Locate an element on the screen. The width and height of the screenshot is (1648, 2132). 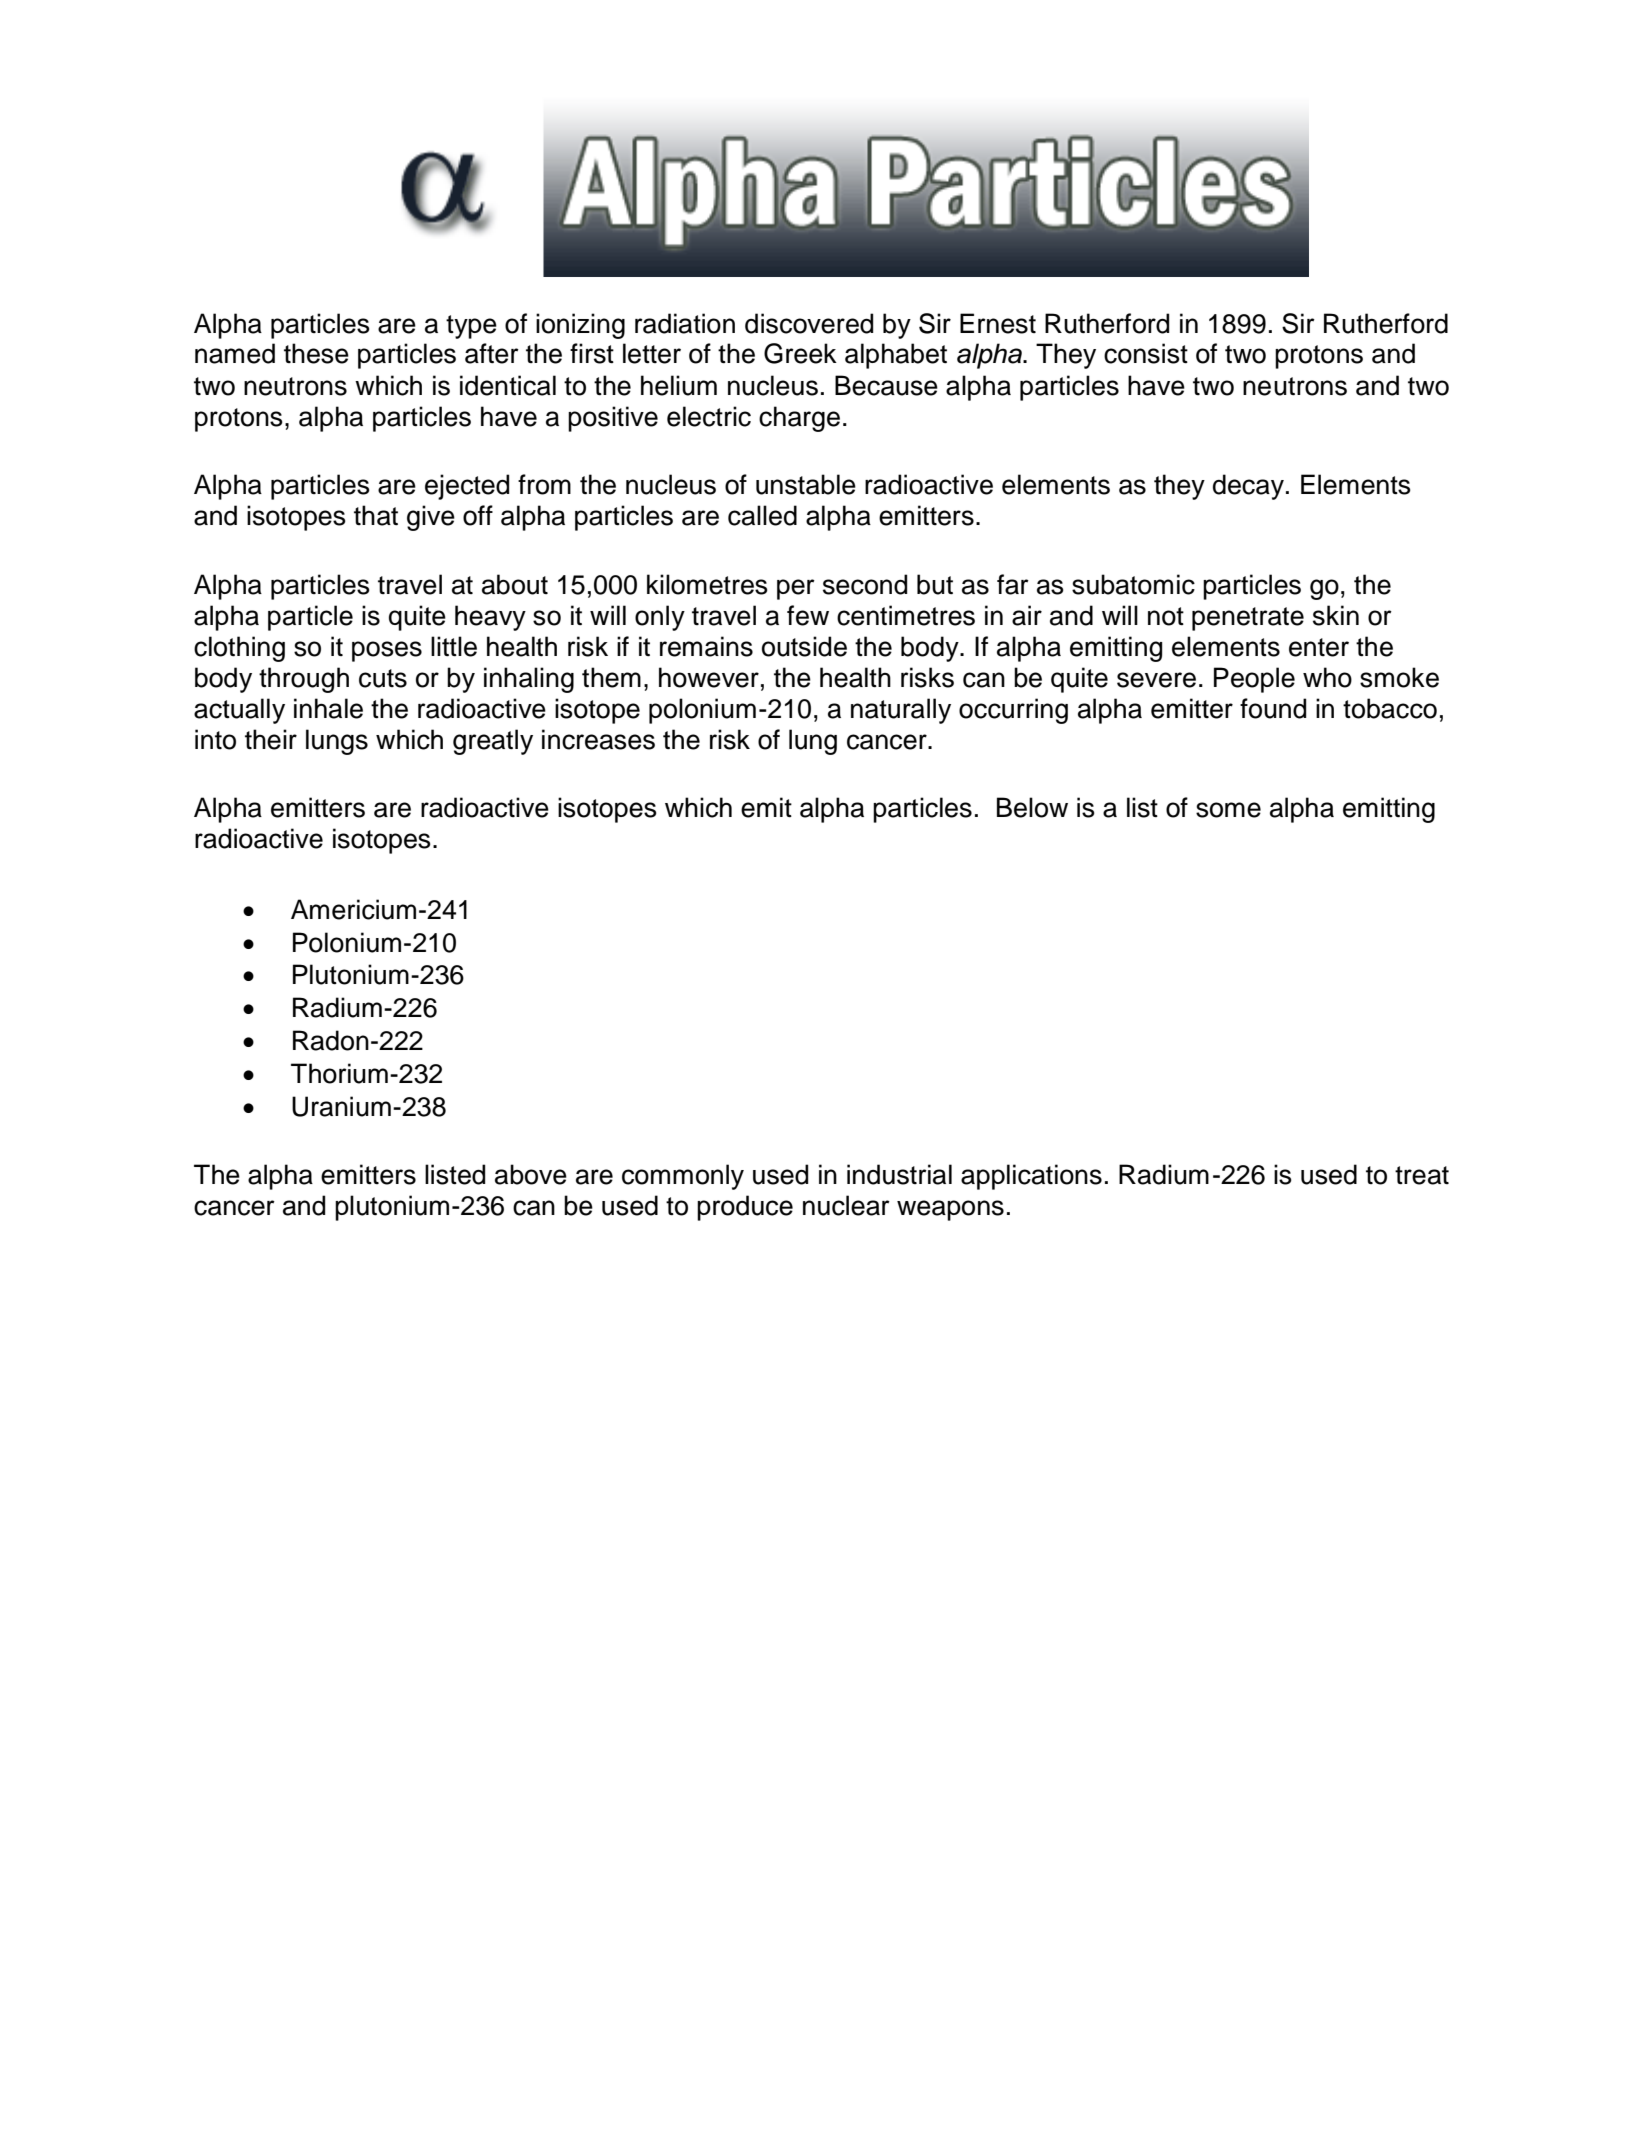
these is located at coordinates (316, 353).
